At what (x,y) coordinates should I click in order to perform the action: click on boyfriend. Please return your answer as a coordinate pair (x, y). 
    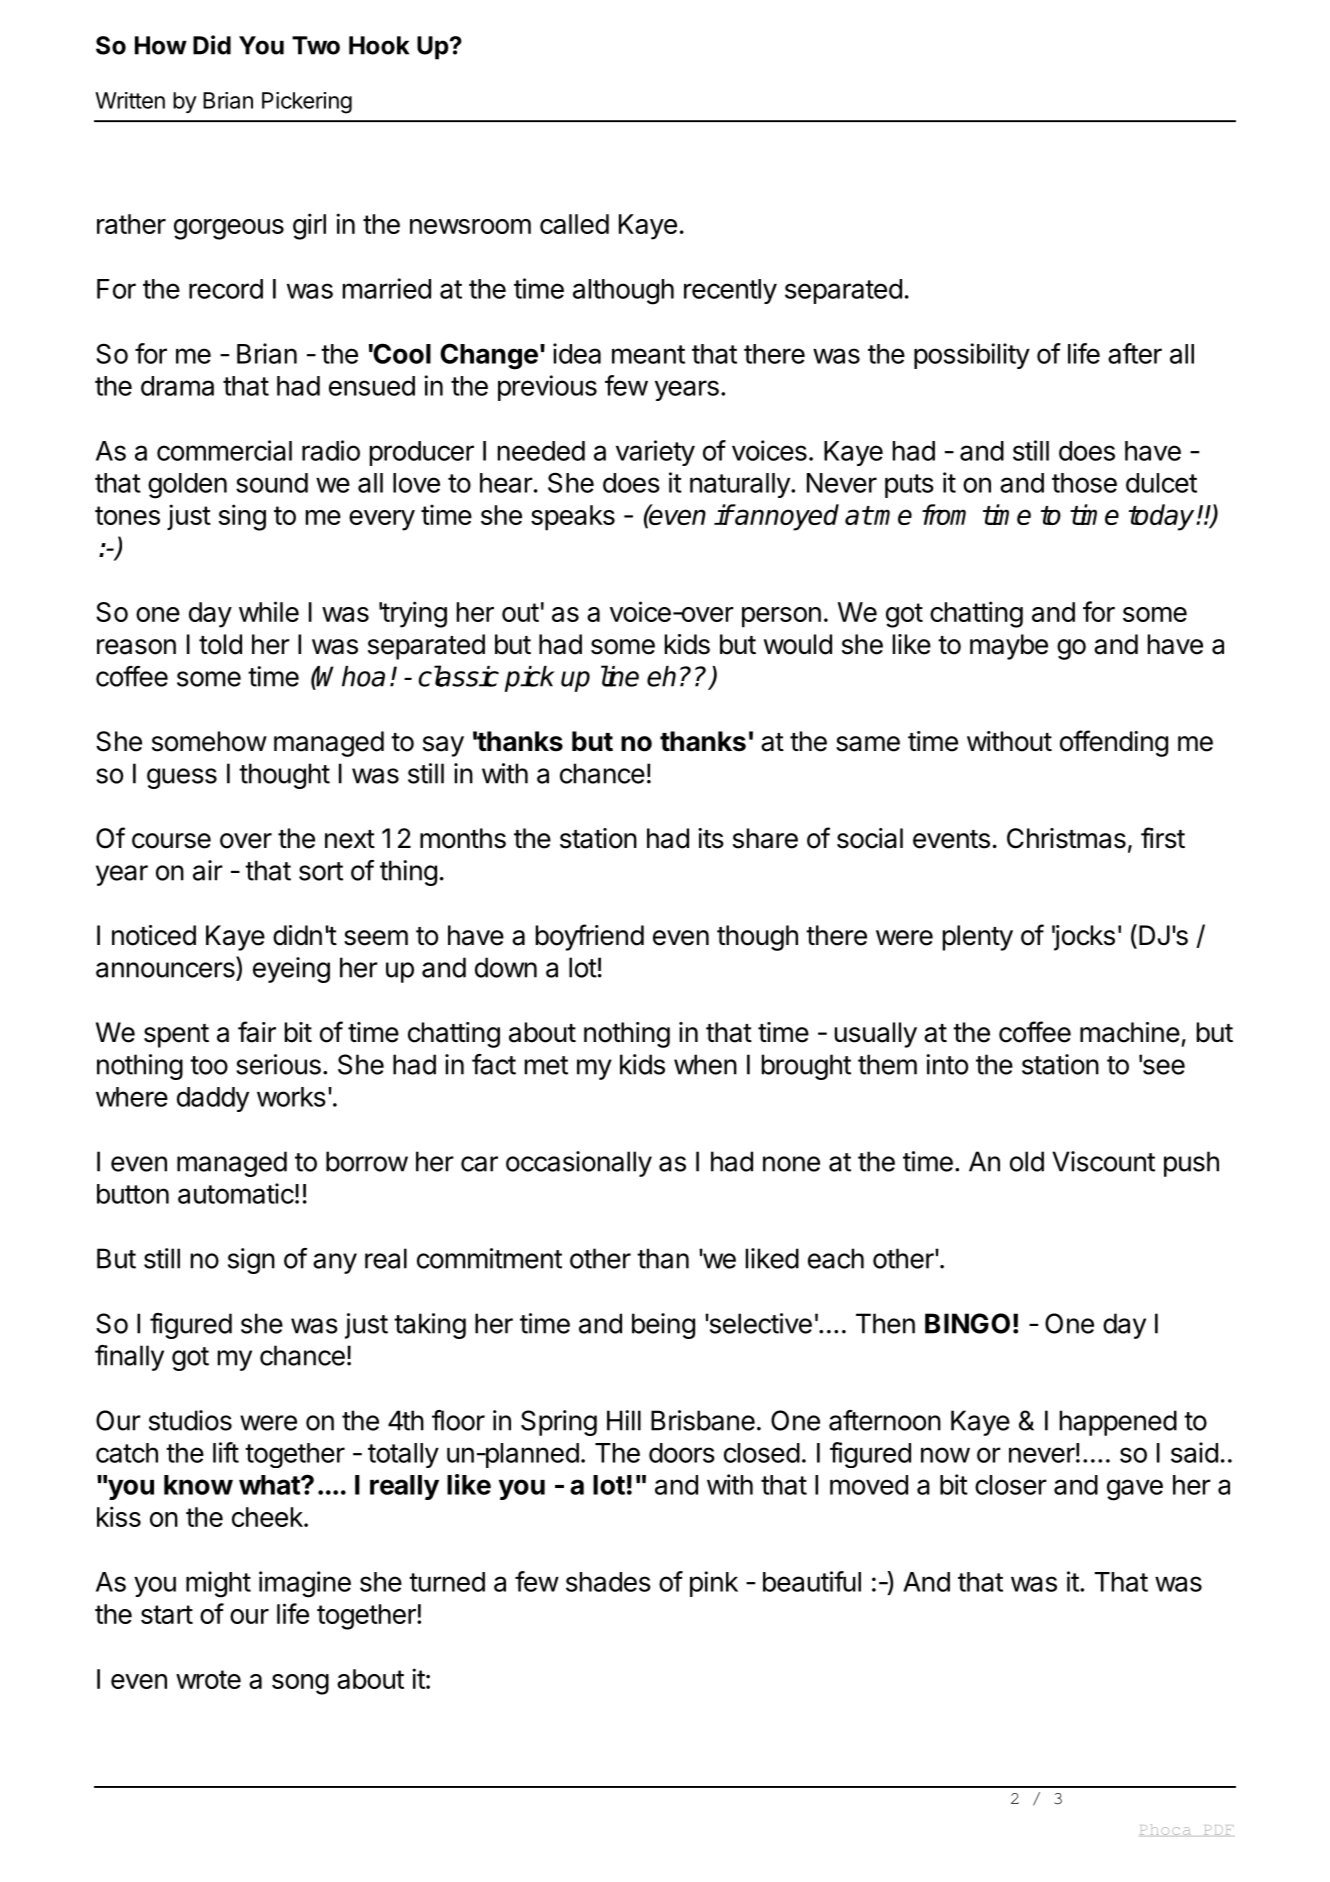
    Looking at the image, I should click on (590, 937).
